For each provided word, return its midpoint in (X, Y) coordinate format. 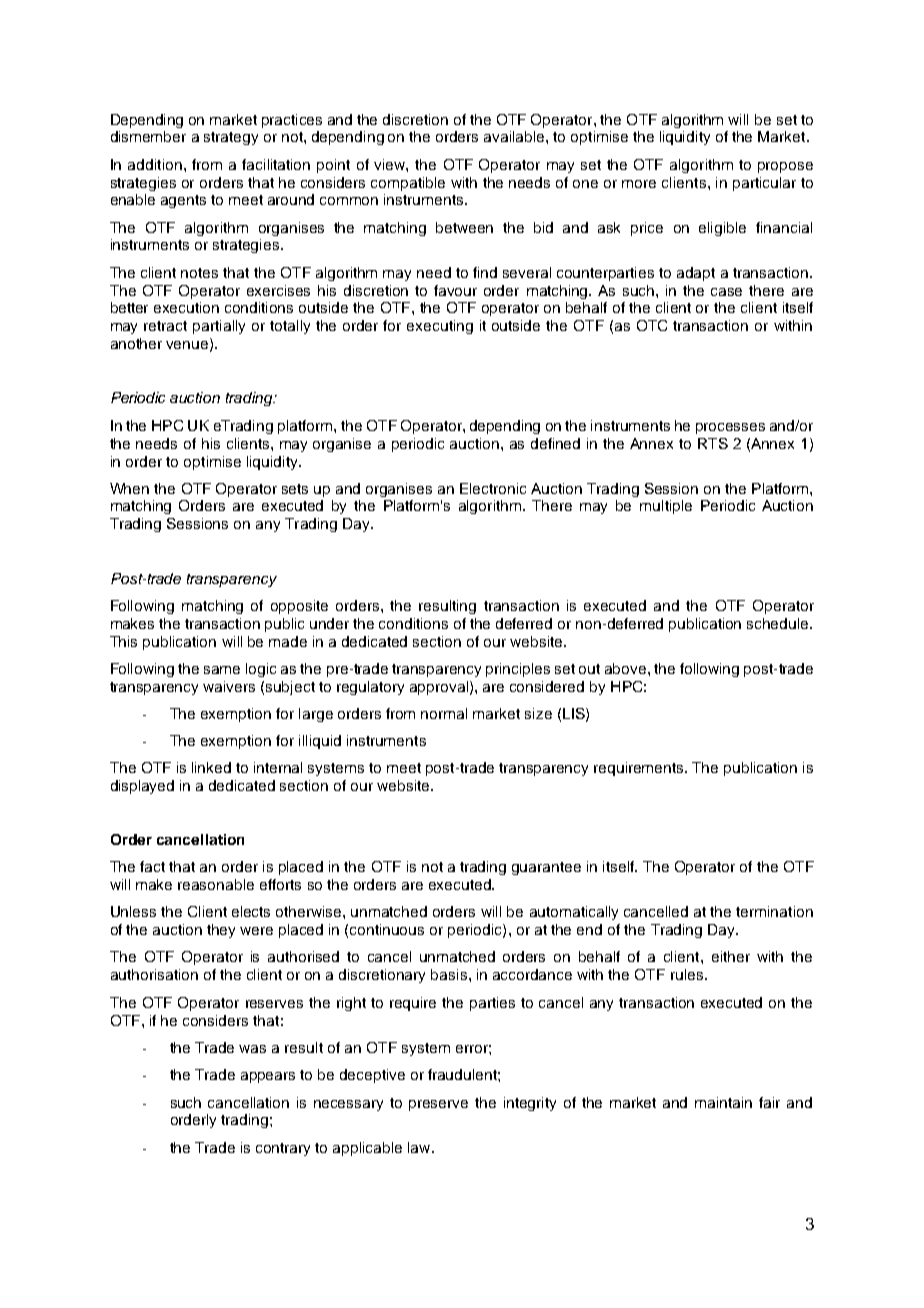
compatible (408, 184)
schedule (779, 623)
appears (268, 1077)
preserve (438, 1105)
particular (764, 184)
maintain (723, 1102)
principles (518, 670)
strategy (231, 138)
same (222, 670)
